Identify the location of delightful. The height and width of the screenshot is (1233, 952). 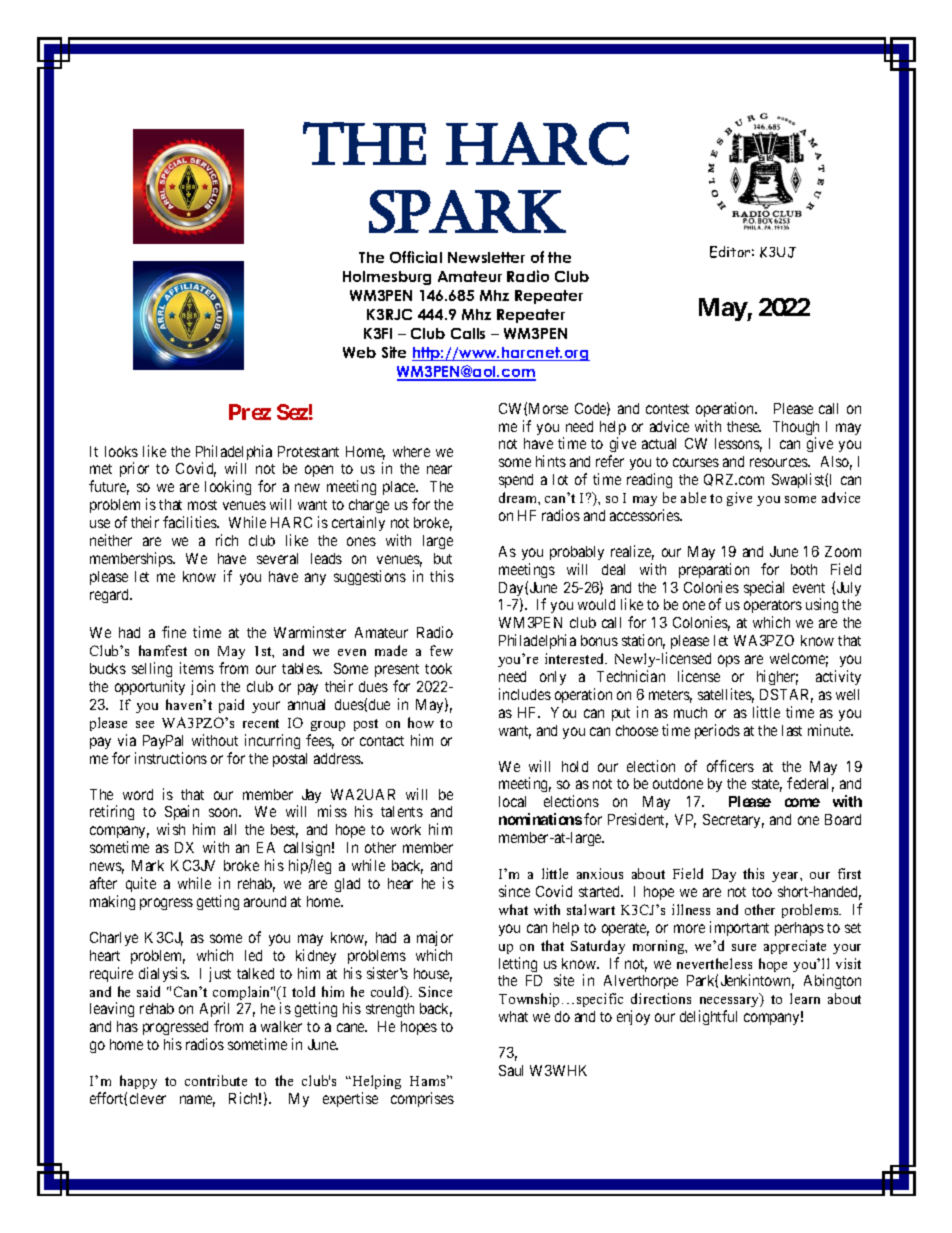
(708, 1017).
